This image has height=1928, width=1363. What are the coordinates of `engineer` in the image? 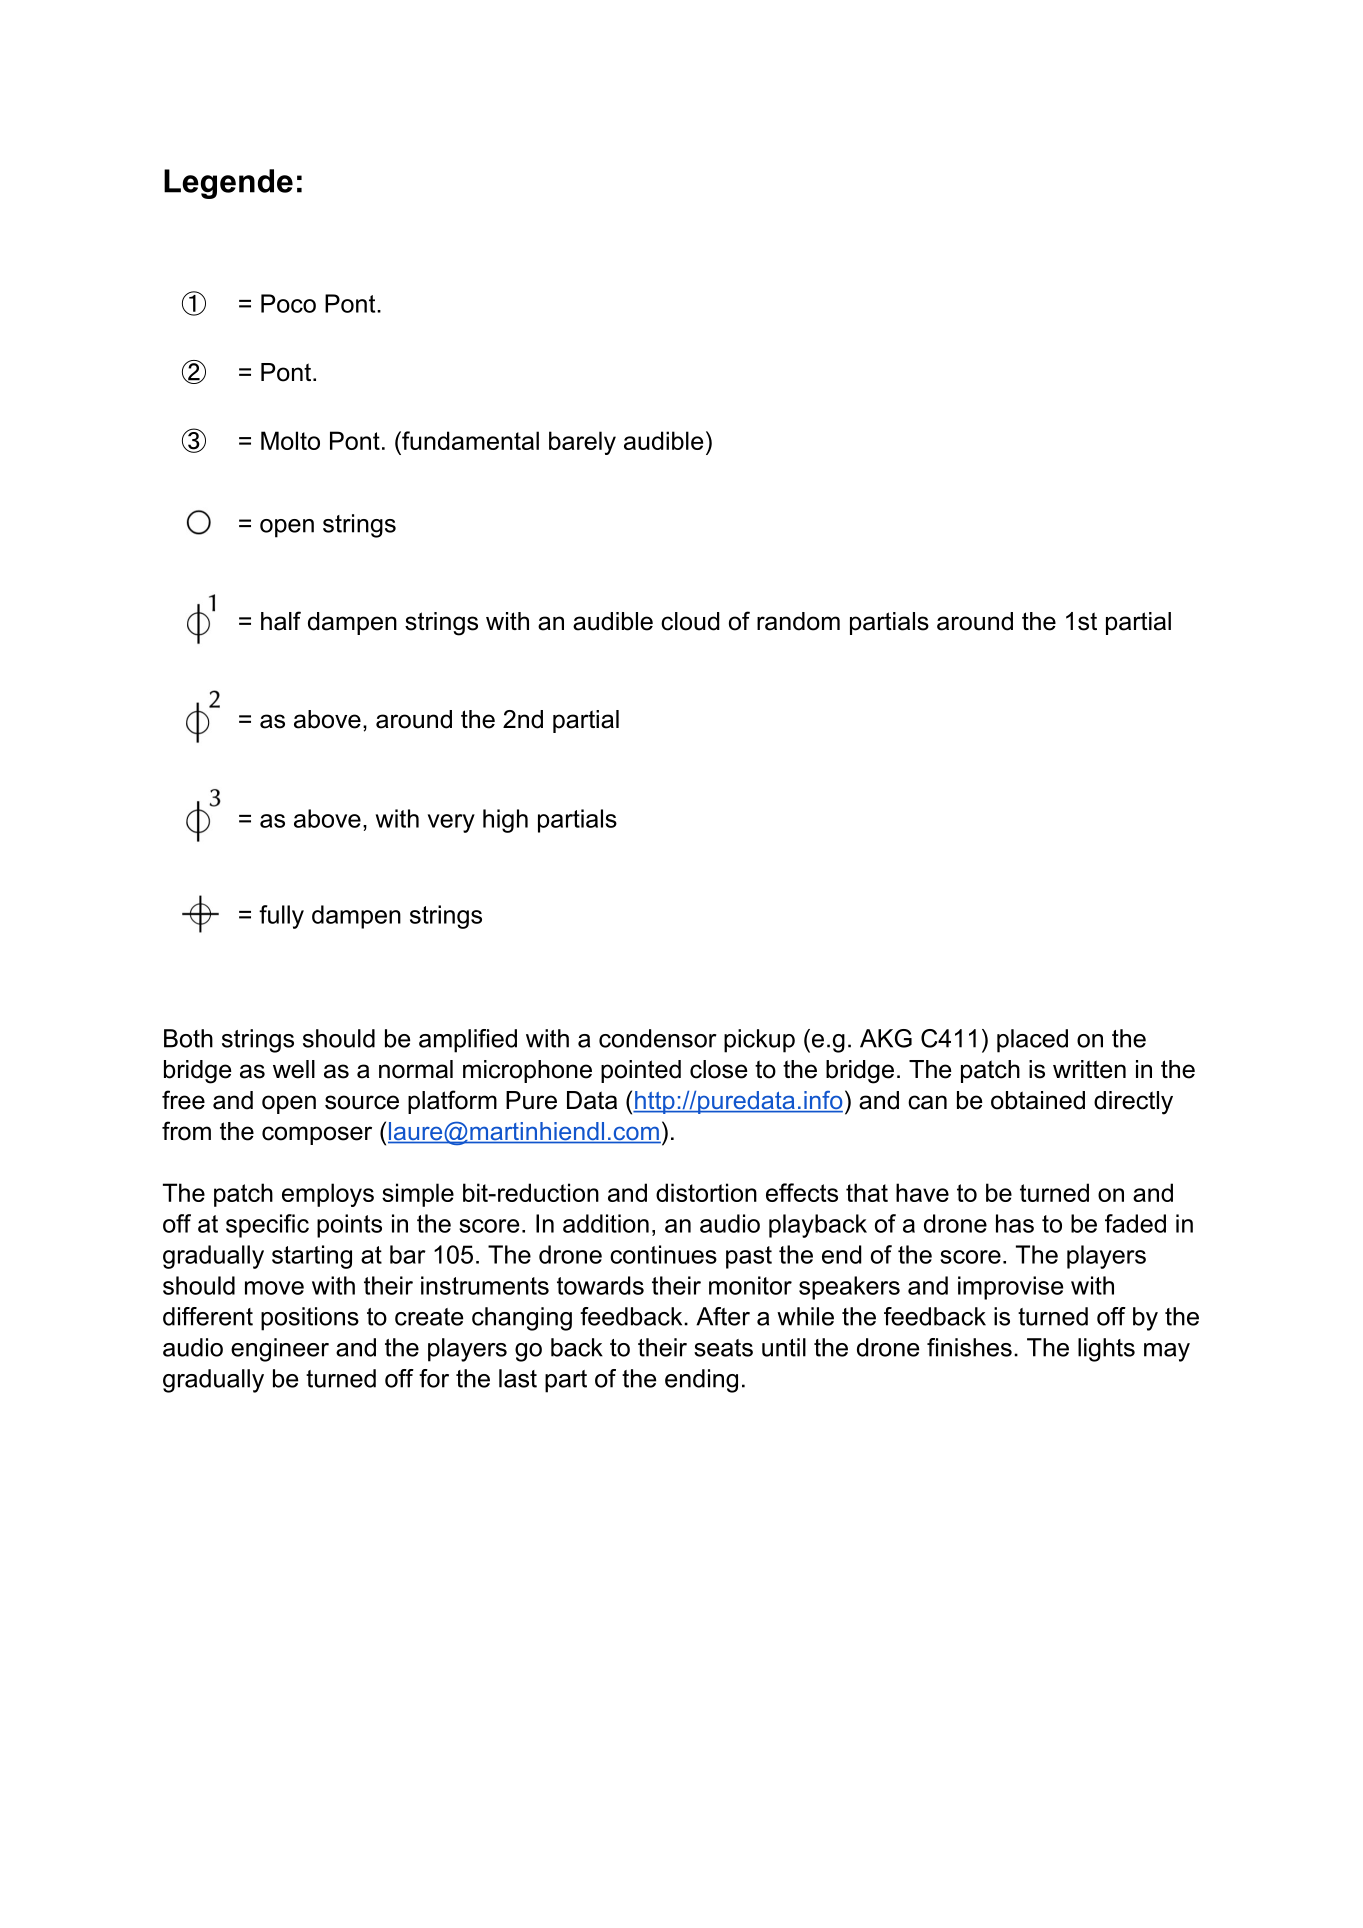 It's located at (280, 1350).
